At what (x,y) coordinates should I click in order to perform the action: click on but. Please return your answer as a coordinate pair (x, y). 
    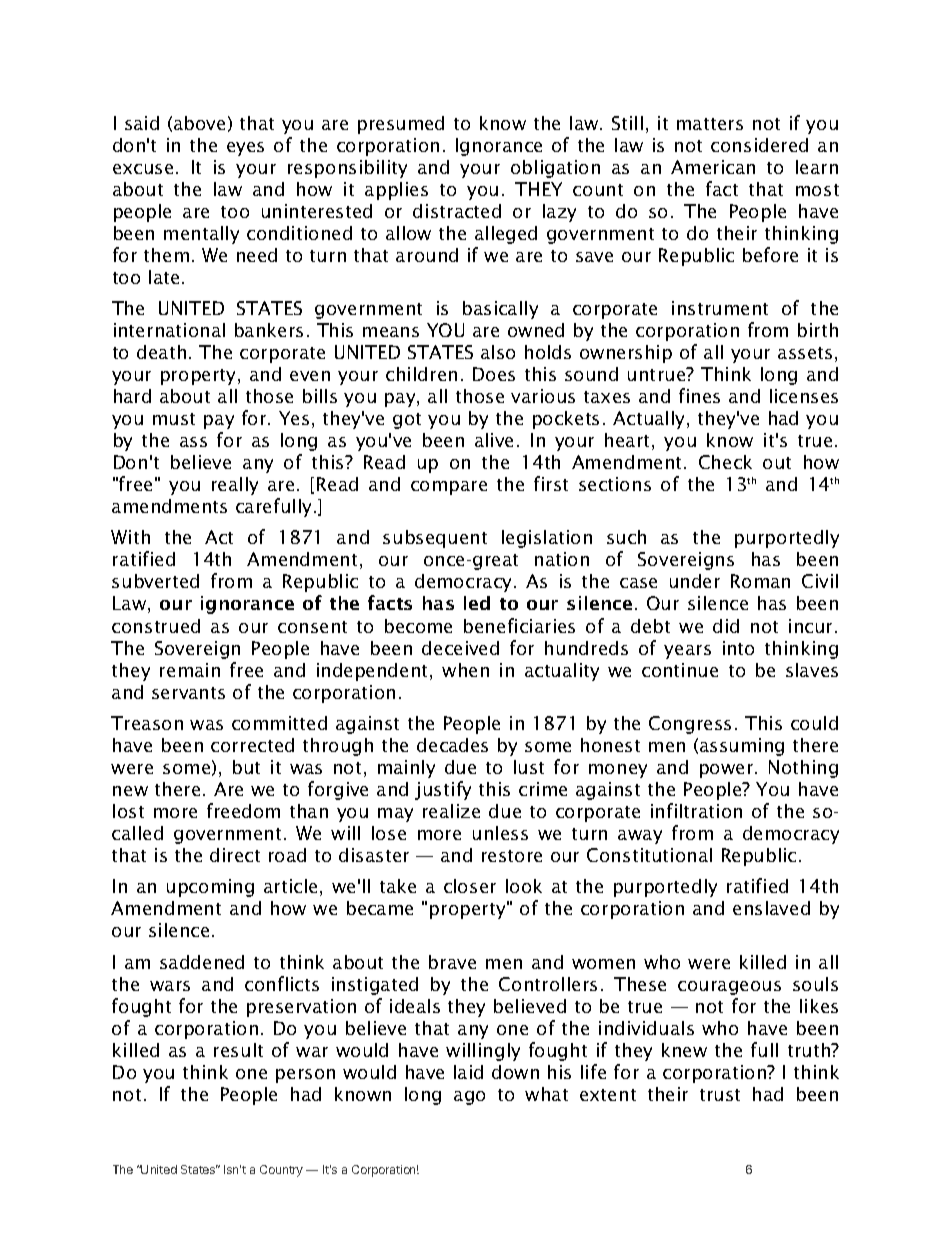
    Looking at the image, I should click on (246, 767).
